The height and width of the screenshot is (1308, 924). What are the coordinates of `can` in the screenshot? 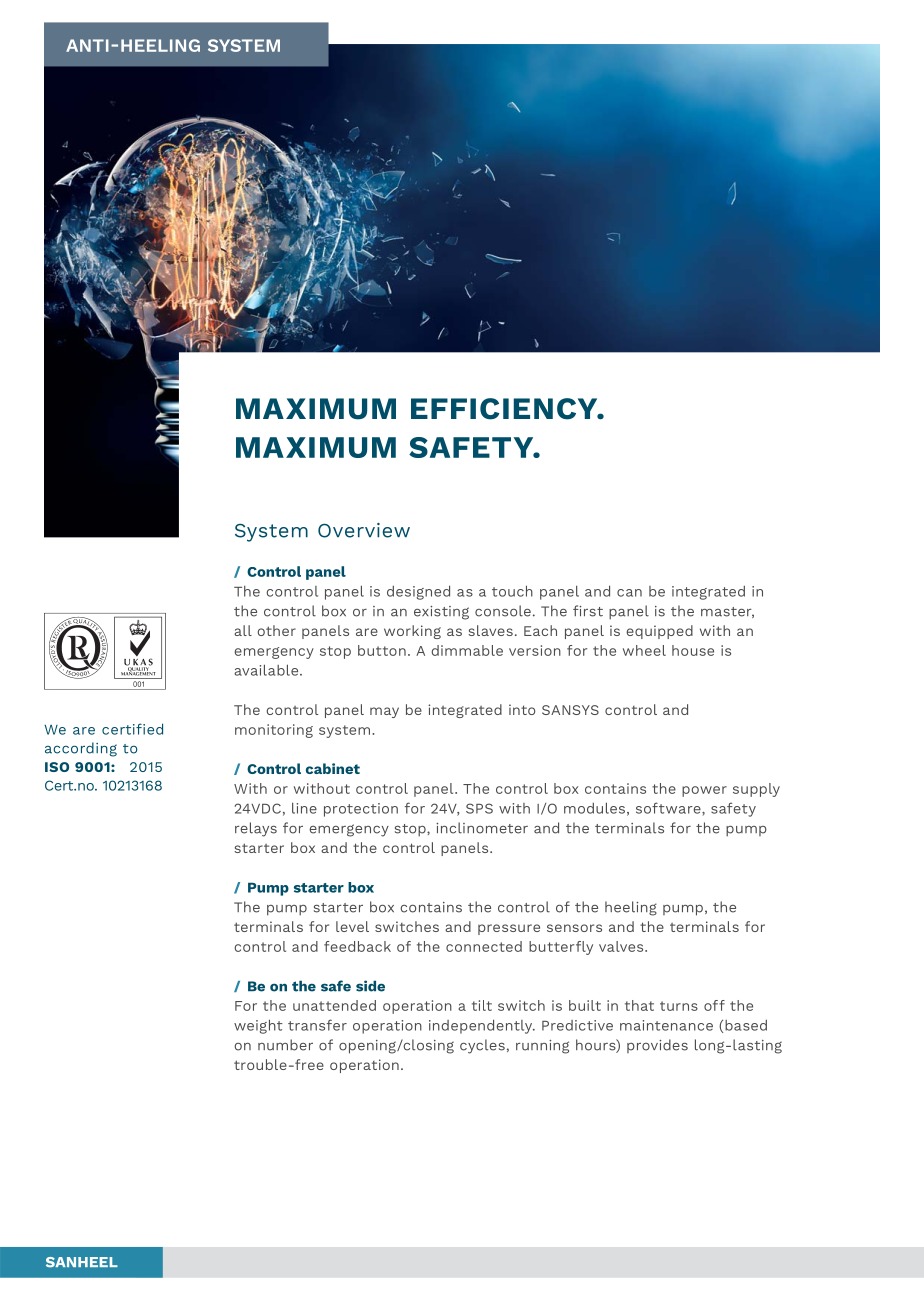 It's located at (629, 593).
